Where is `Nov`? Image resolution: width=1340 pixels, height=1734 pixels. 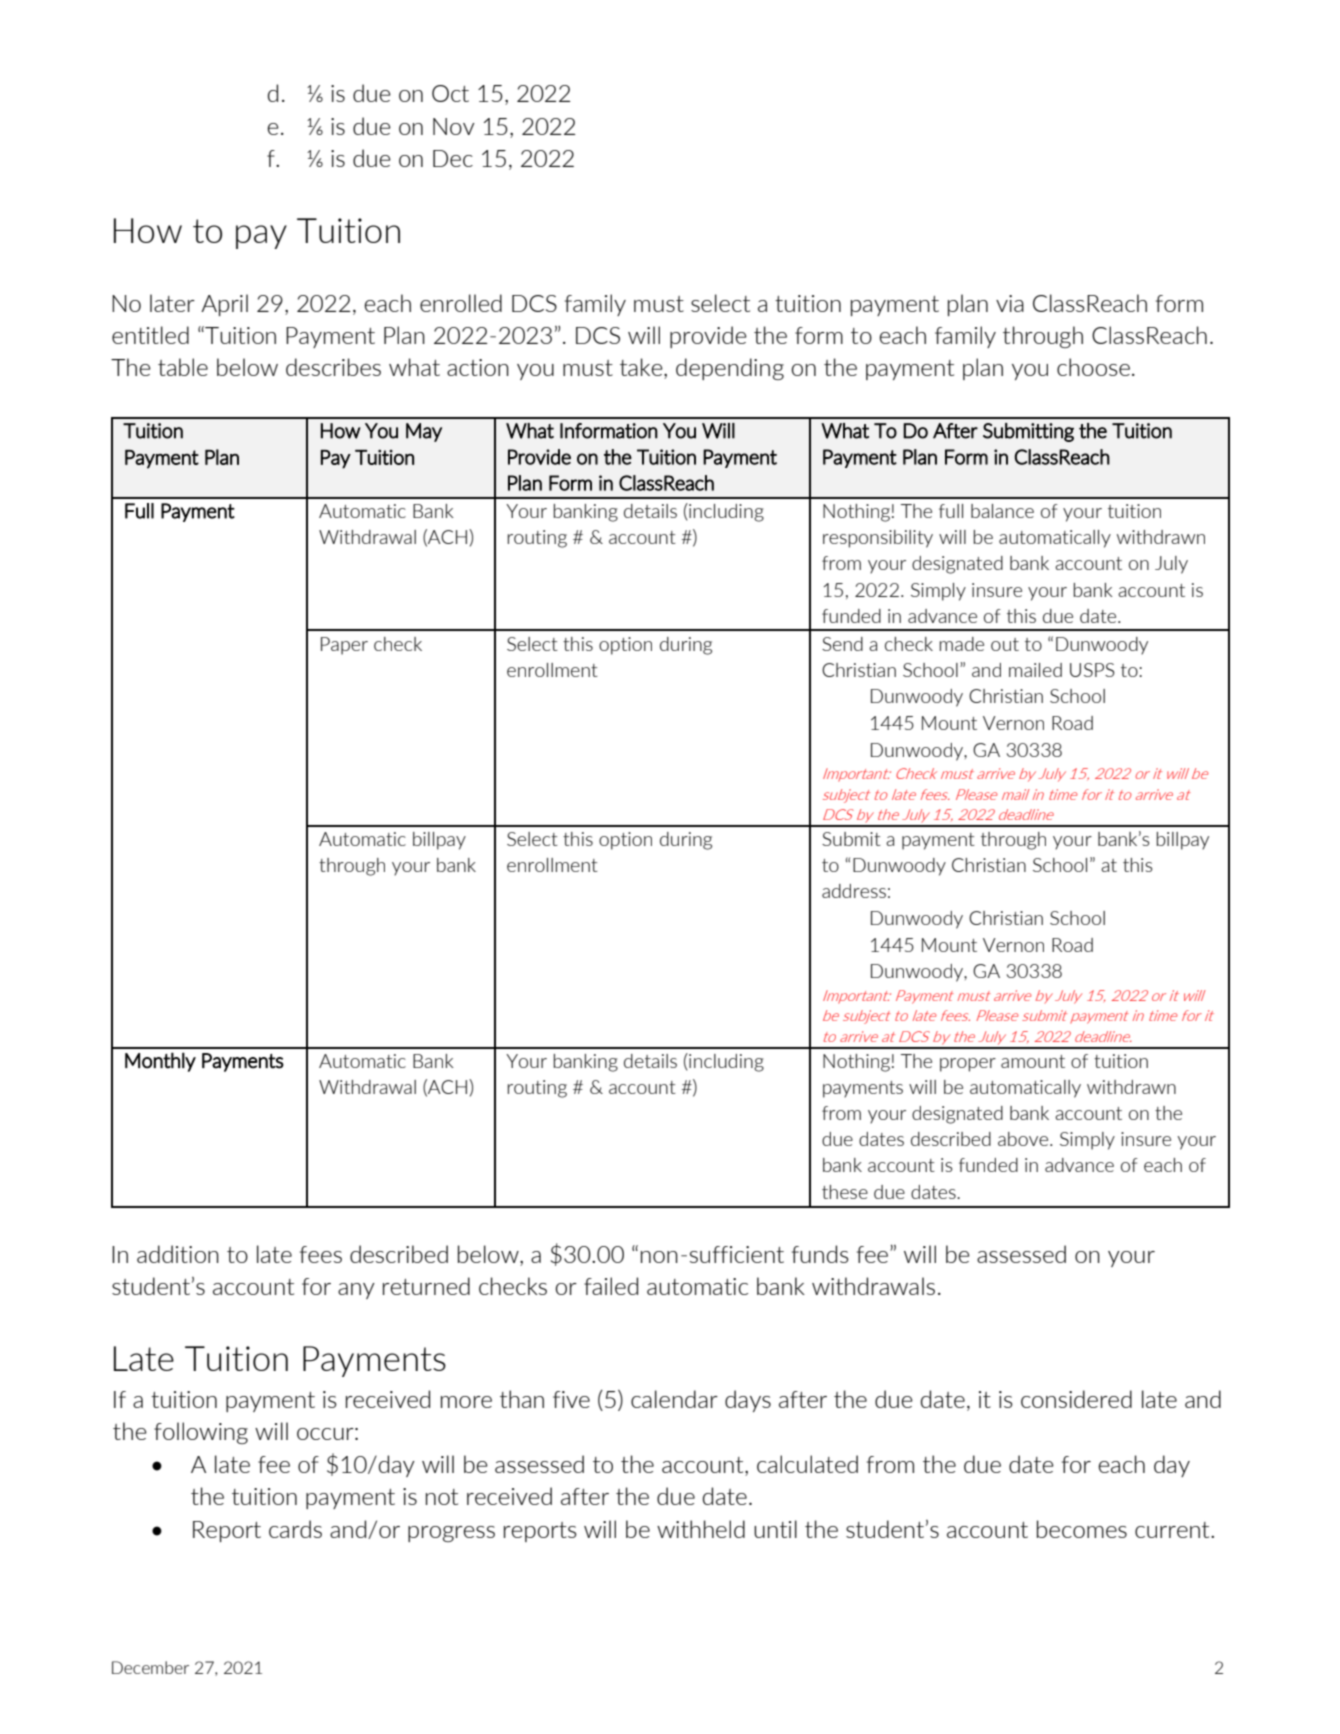
Nov is located at coordinates (454, 126).
